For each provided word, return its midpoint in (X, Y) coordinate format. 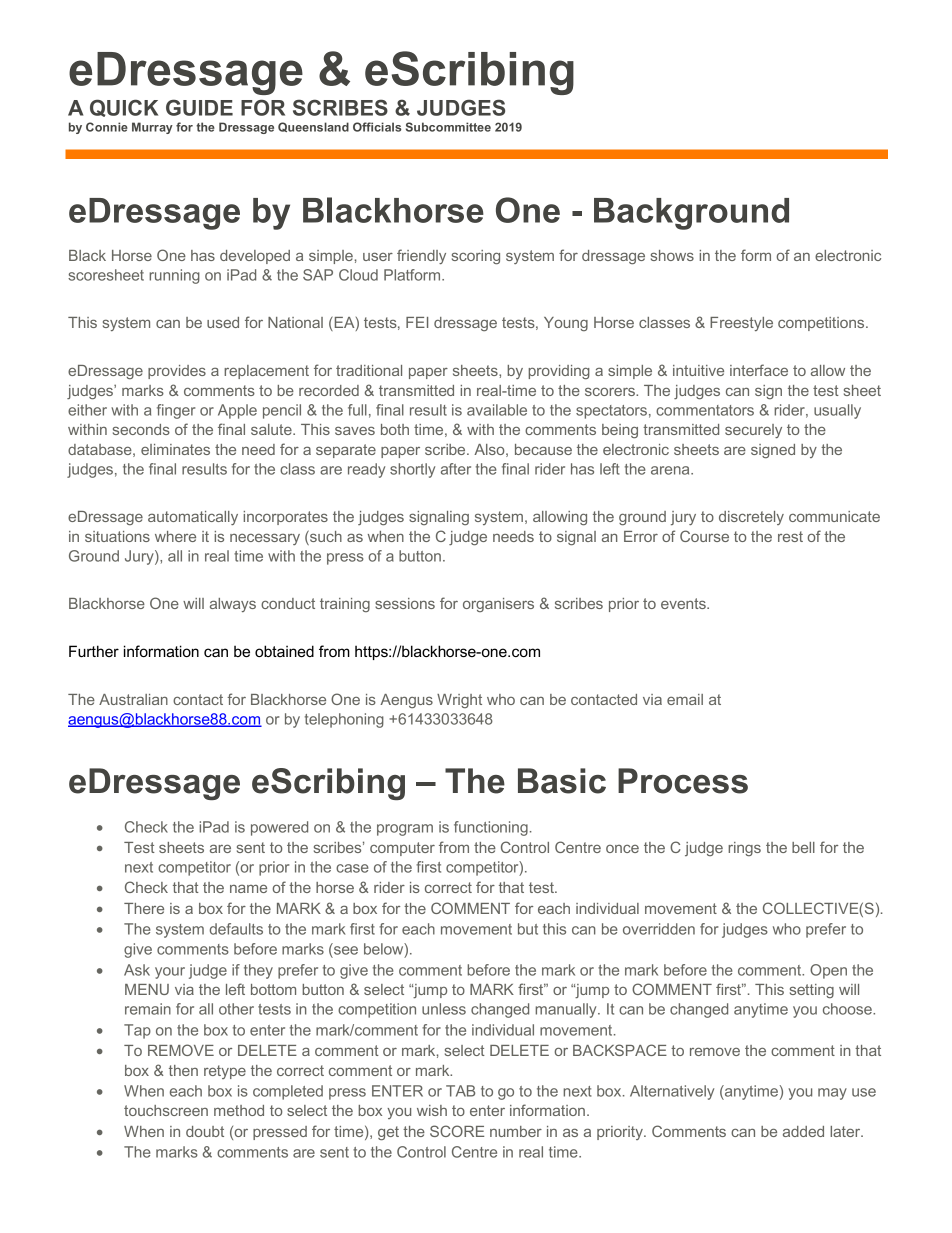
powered (279, 828)
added (803, 1131)
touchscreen (166, 1110)
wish (432, 1110)
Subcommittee (448, 127)
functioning (491, 828)
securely (753, 431)
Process (683, 781)
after (456, 469)
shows (672, 255)
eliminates (175, 449)
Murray (152, 128)
